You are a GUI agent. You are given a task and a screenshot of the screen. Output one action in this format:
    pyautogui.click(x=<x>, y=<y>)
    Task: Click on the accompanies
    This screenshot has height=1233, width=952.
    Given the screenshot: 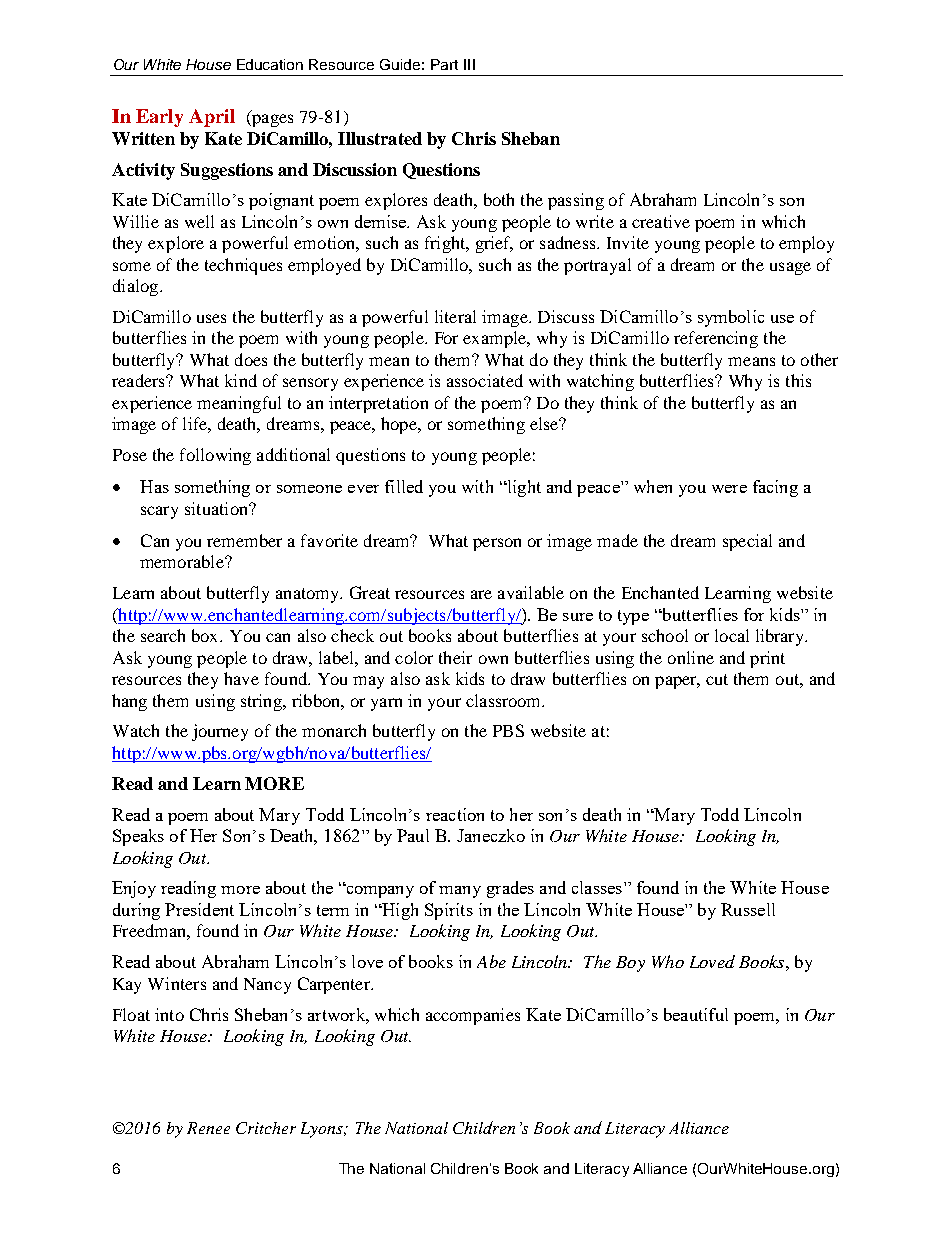 What is the action you would take?
    pyautogui.click(x=473, y=1016)
